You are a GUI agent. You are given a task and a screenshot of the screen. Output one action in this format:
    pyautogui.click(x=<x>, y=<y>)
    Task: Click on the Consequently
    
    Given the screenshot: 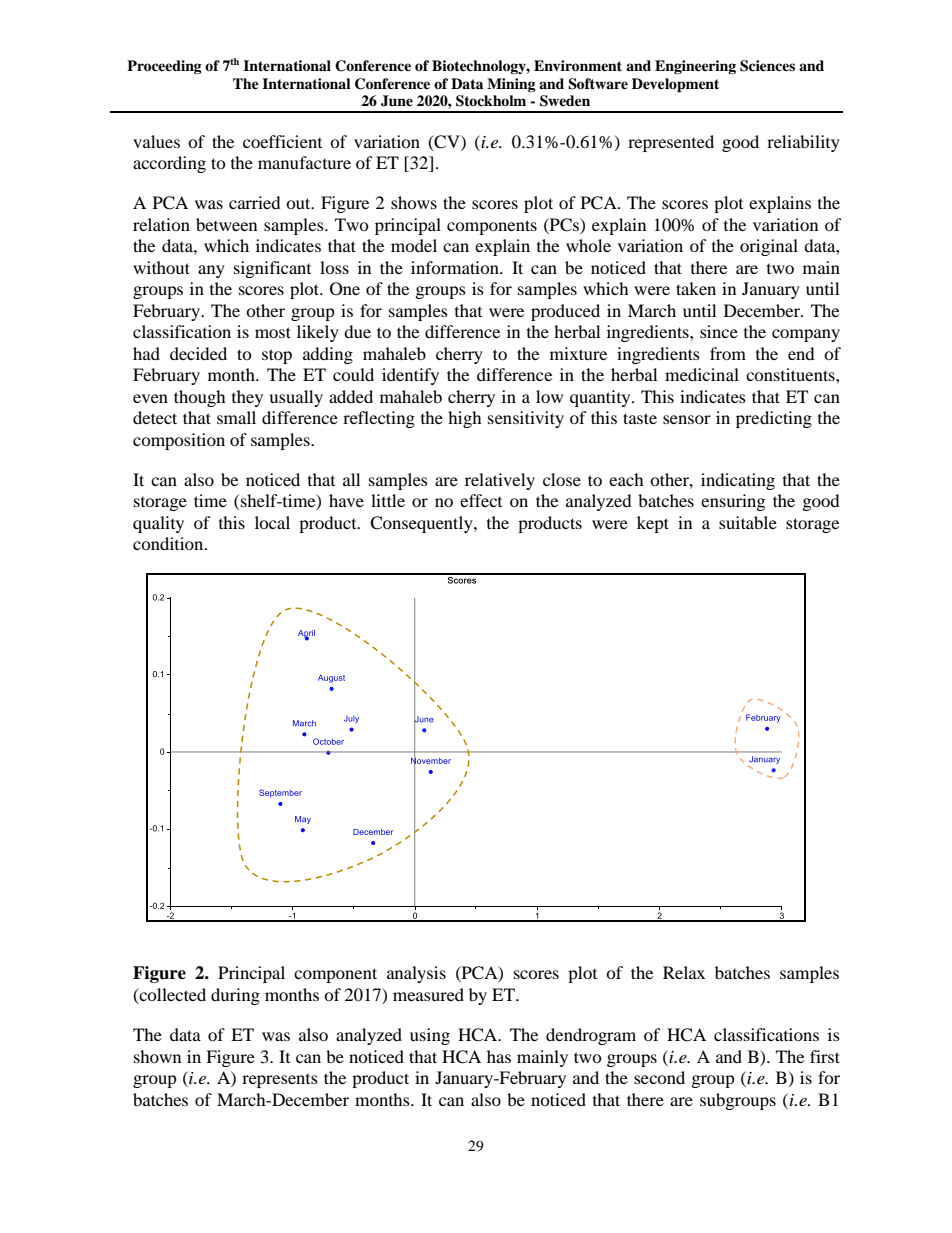 What is the action you would take?
    pyautogui.click(x=422, y=524)
